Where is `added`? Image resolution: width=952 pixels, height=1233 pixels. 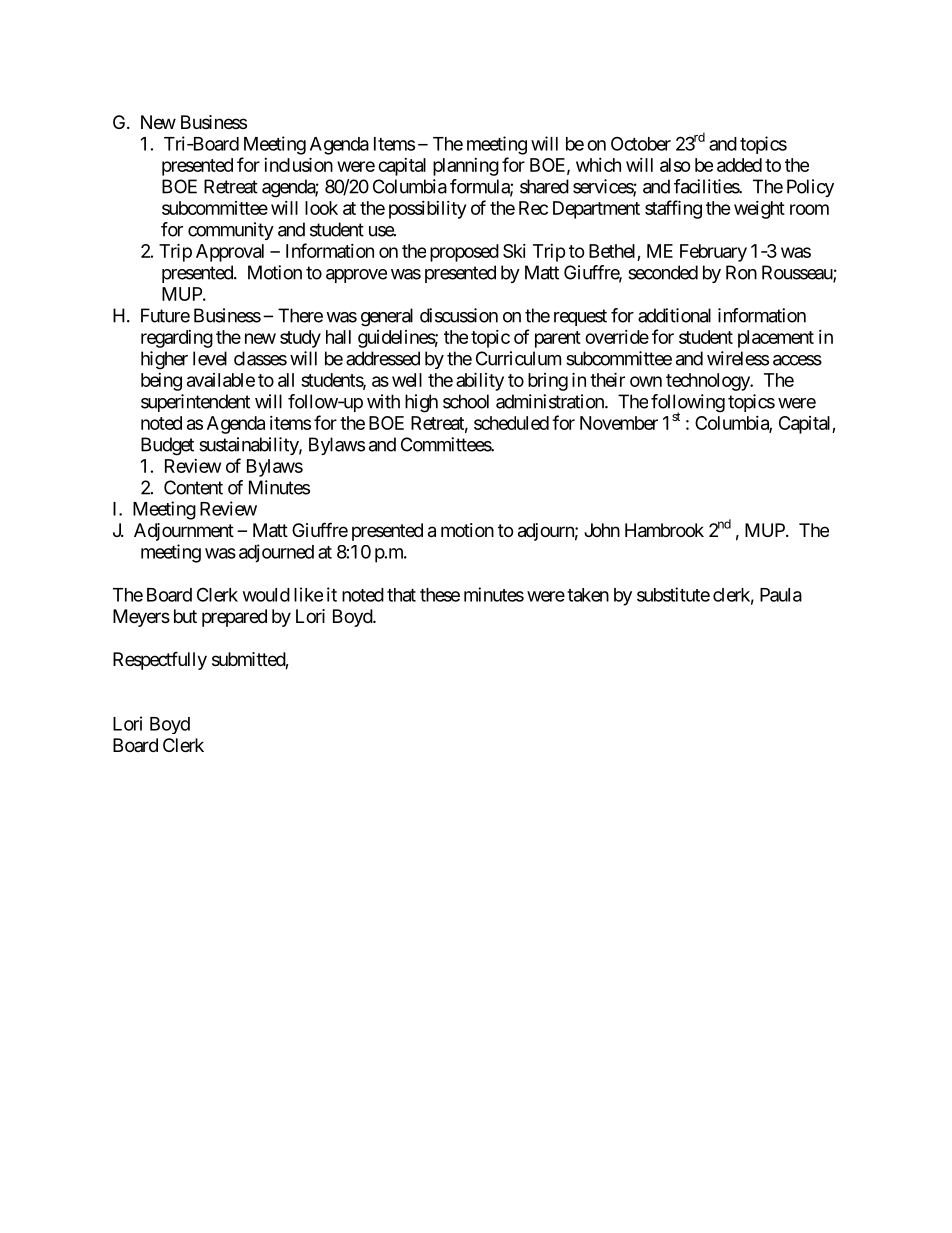
added is located at coordinates (739, 165).
